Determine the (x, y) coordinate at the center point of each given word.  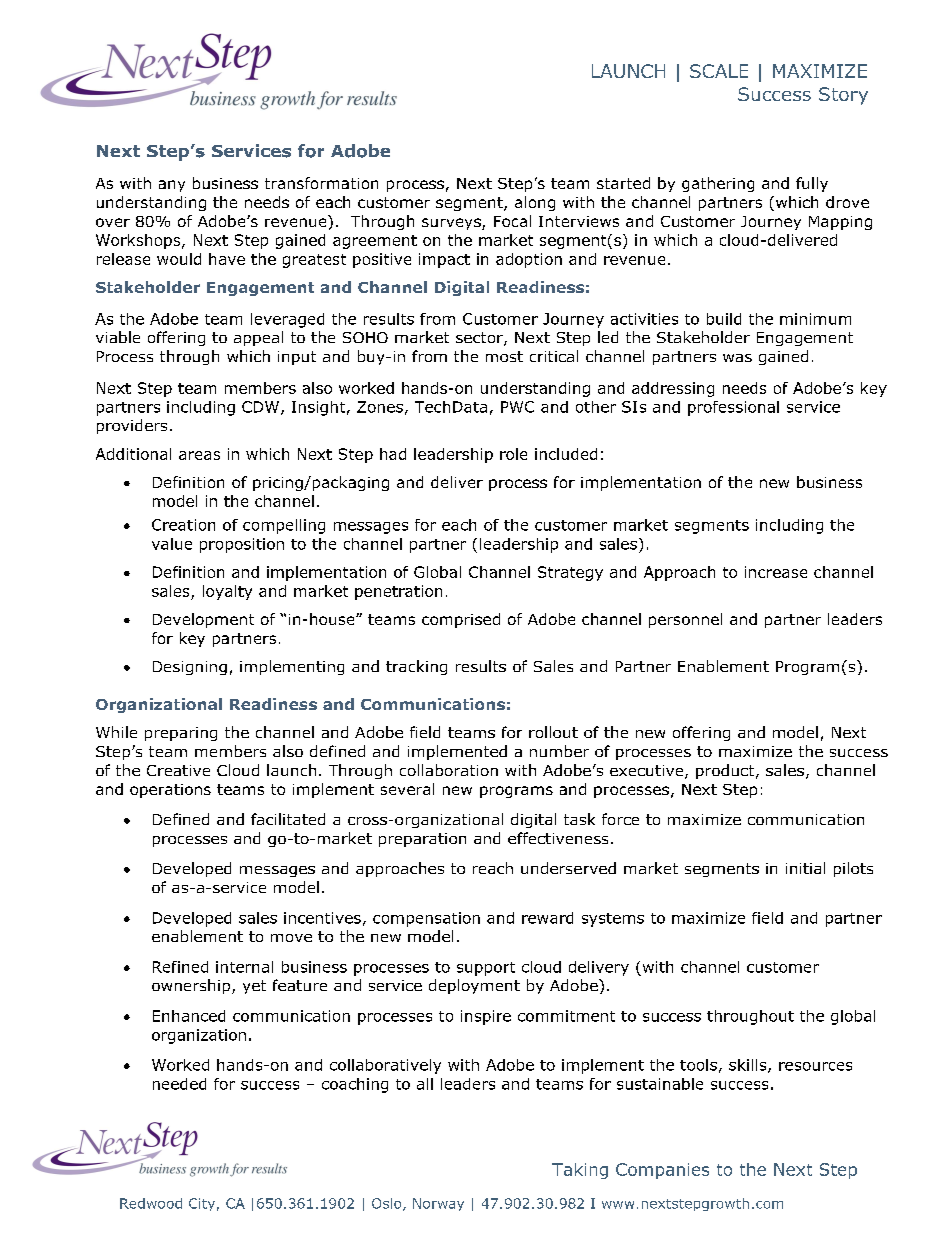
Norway (438, 1204)
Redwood (151, 1203)
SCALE (719, 71)
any (172, 186)
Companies (662, 1171)
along (535, 203)
